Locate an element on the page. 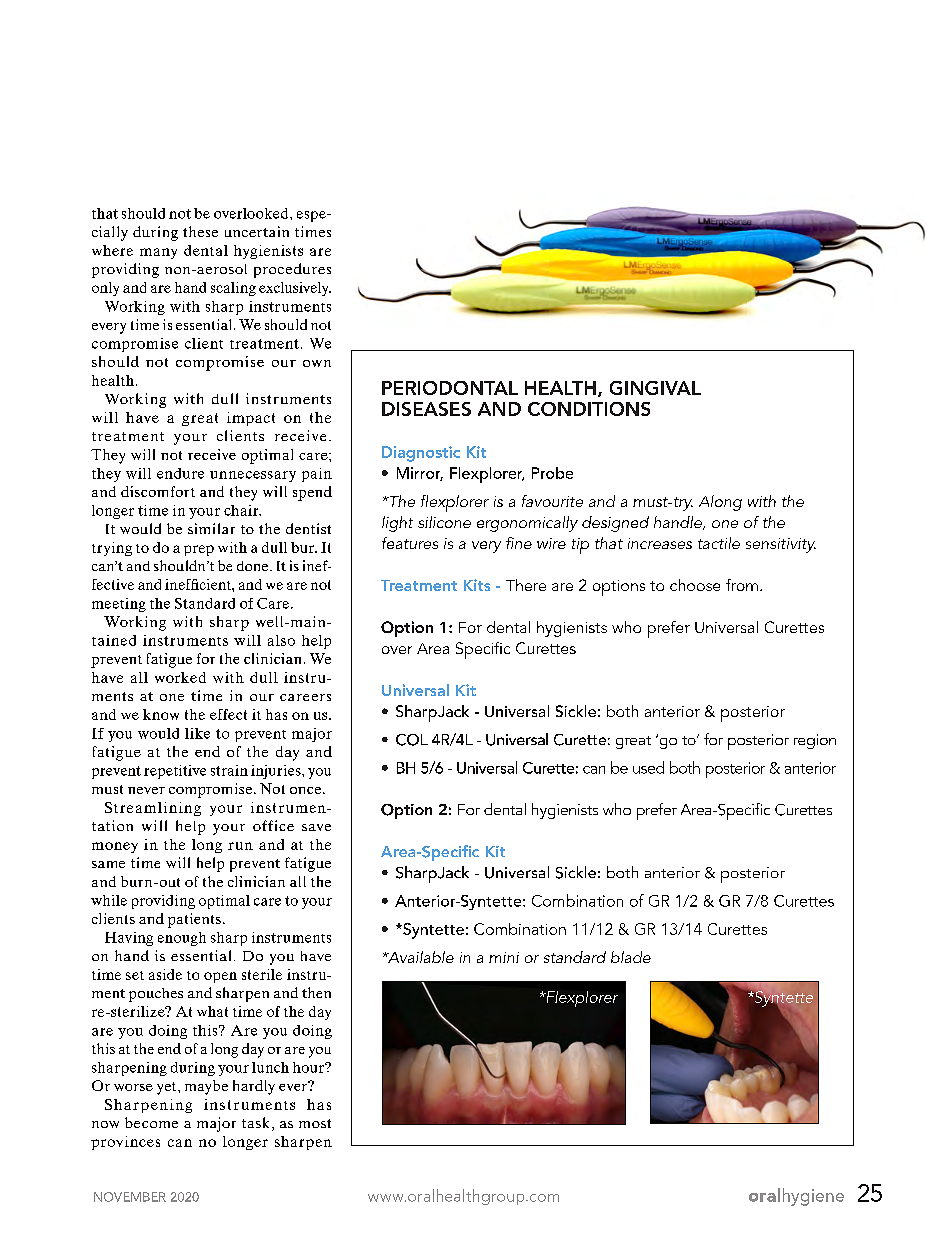  mini is located at coordinates (504, 957).
